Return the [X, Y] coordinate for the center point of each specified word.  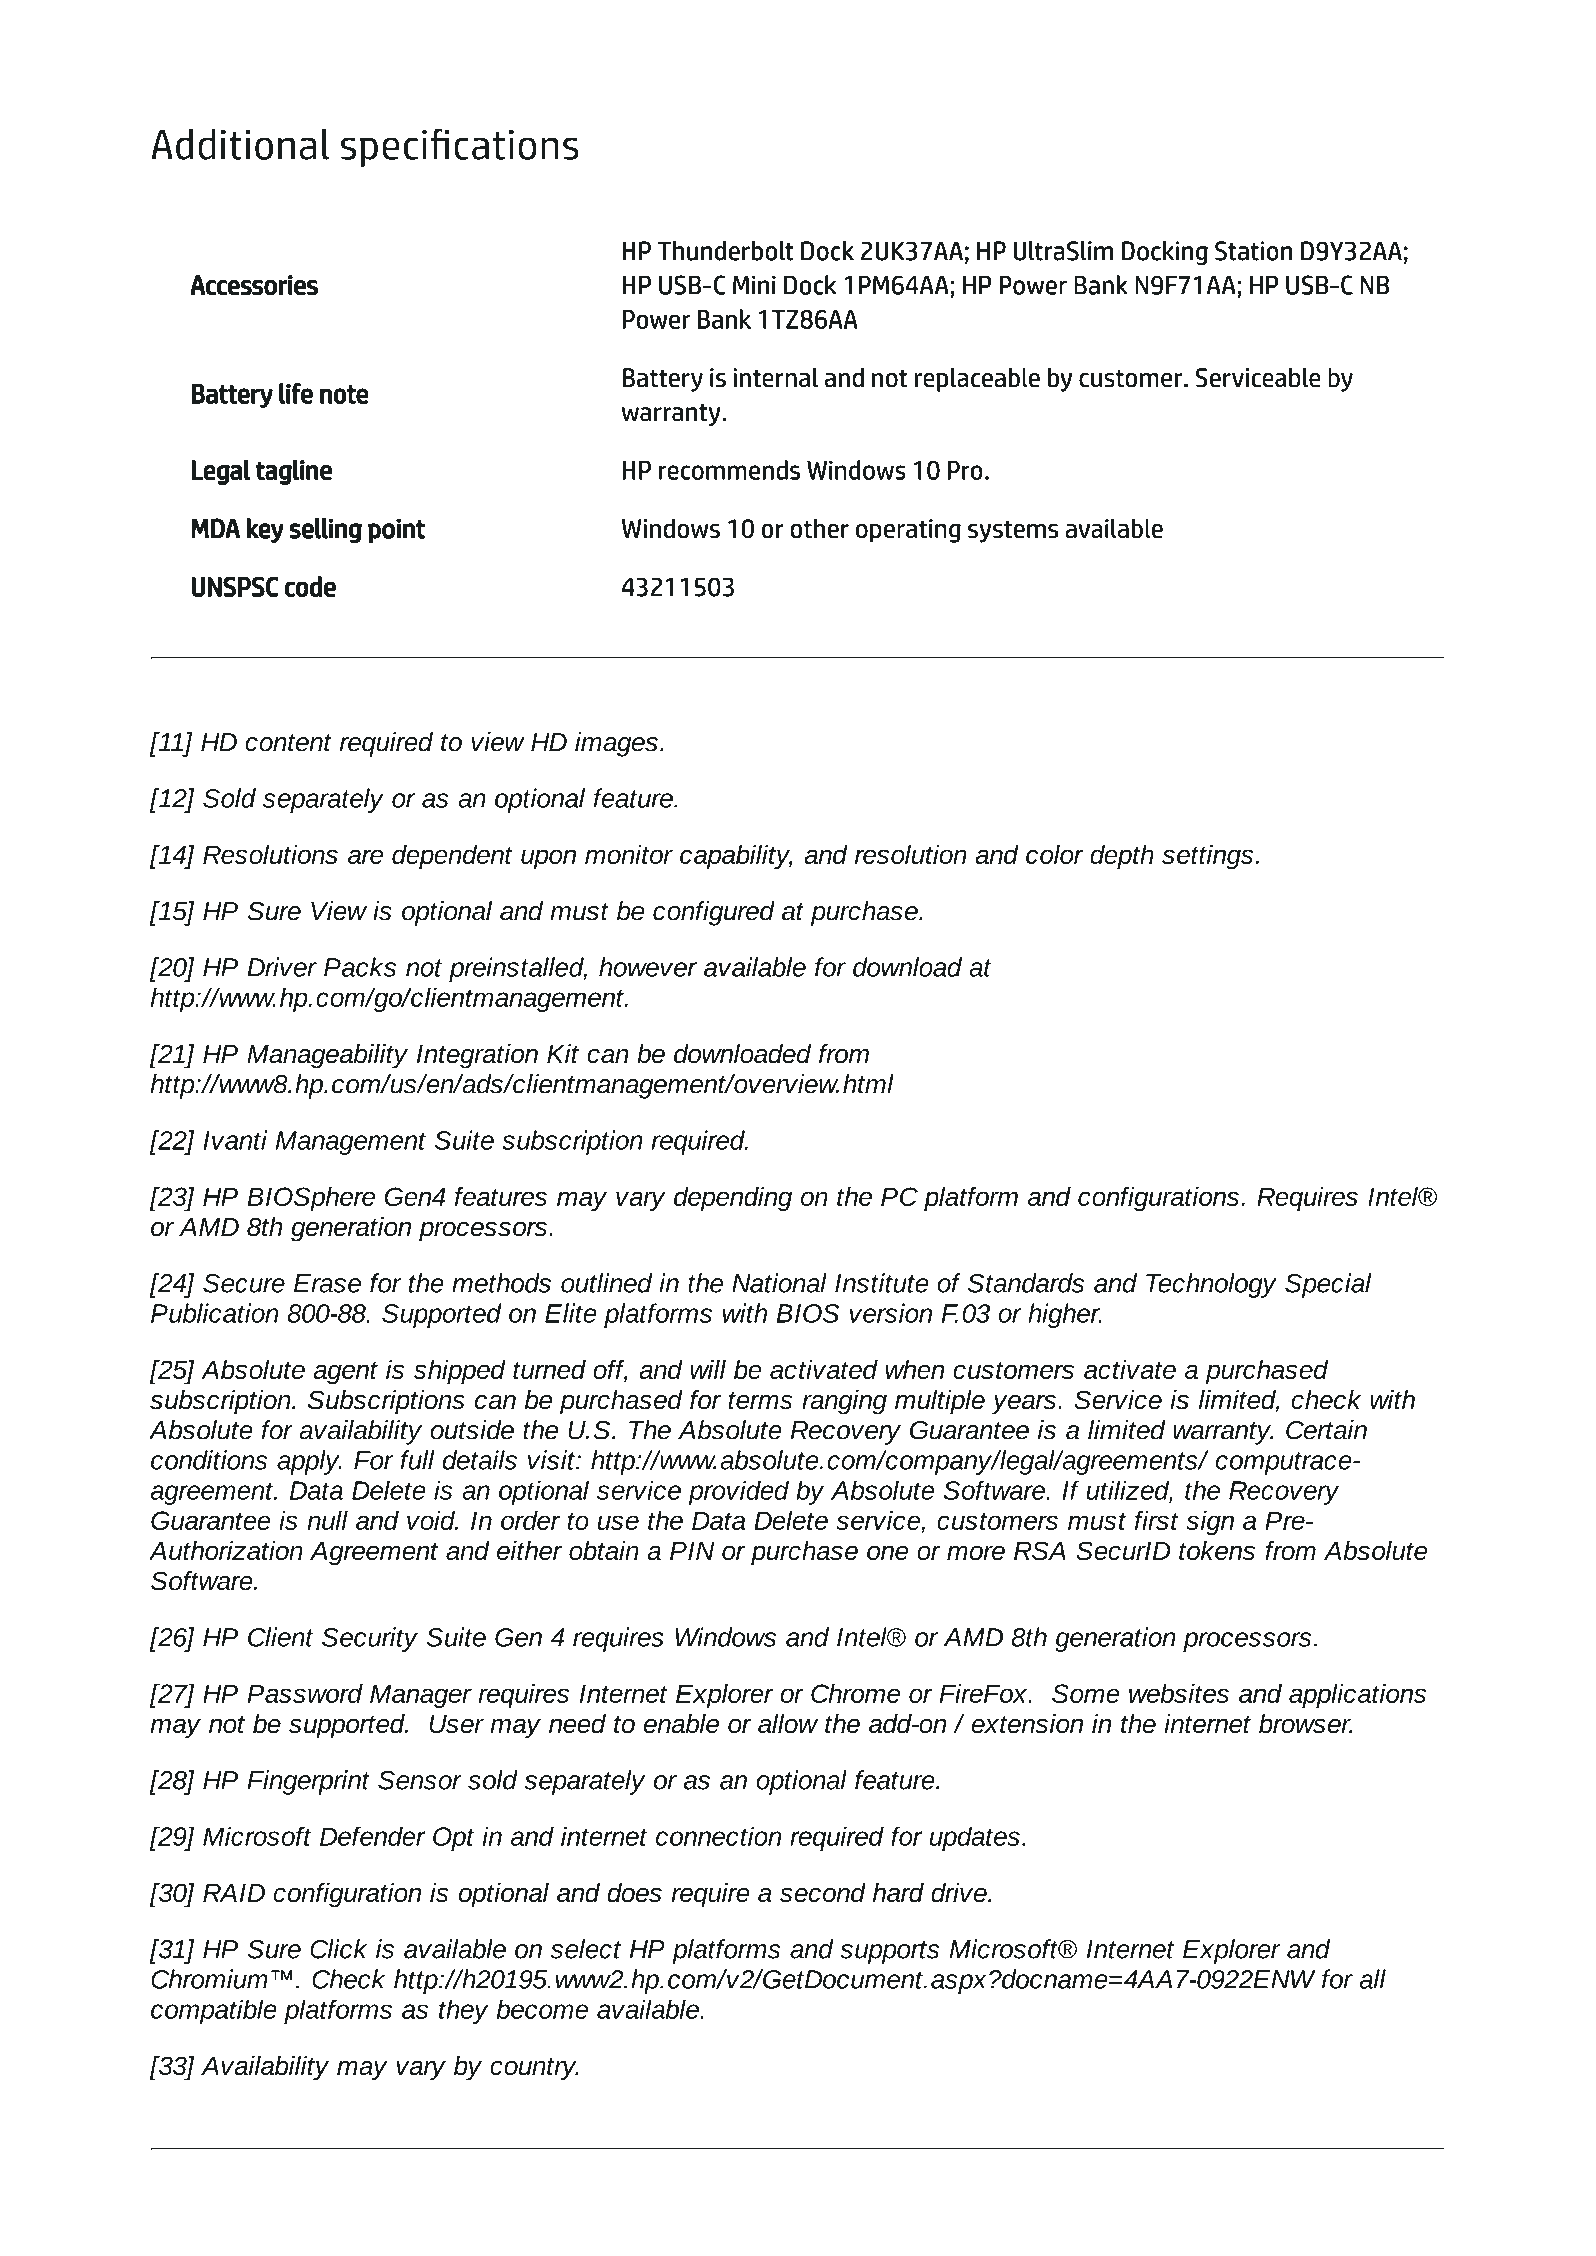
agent [345, 1373]
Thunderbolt [725, 251]
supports [889, 1952]
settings [1207, 857]
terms [760, 1401]
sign [1210, 1522]
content [288, 743]
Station [1253, 251]
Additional [240, 144]
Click [338, 1949]
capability [736, 857]
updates [975, 1838]
